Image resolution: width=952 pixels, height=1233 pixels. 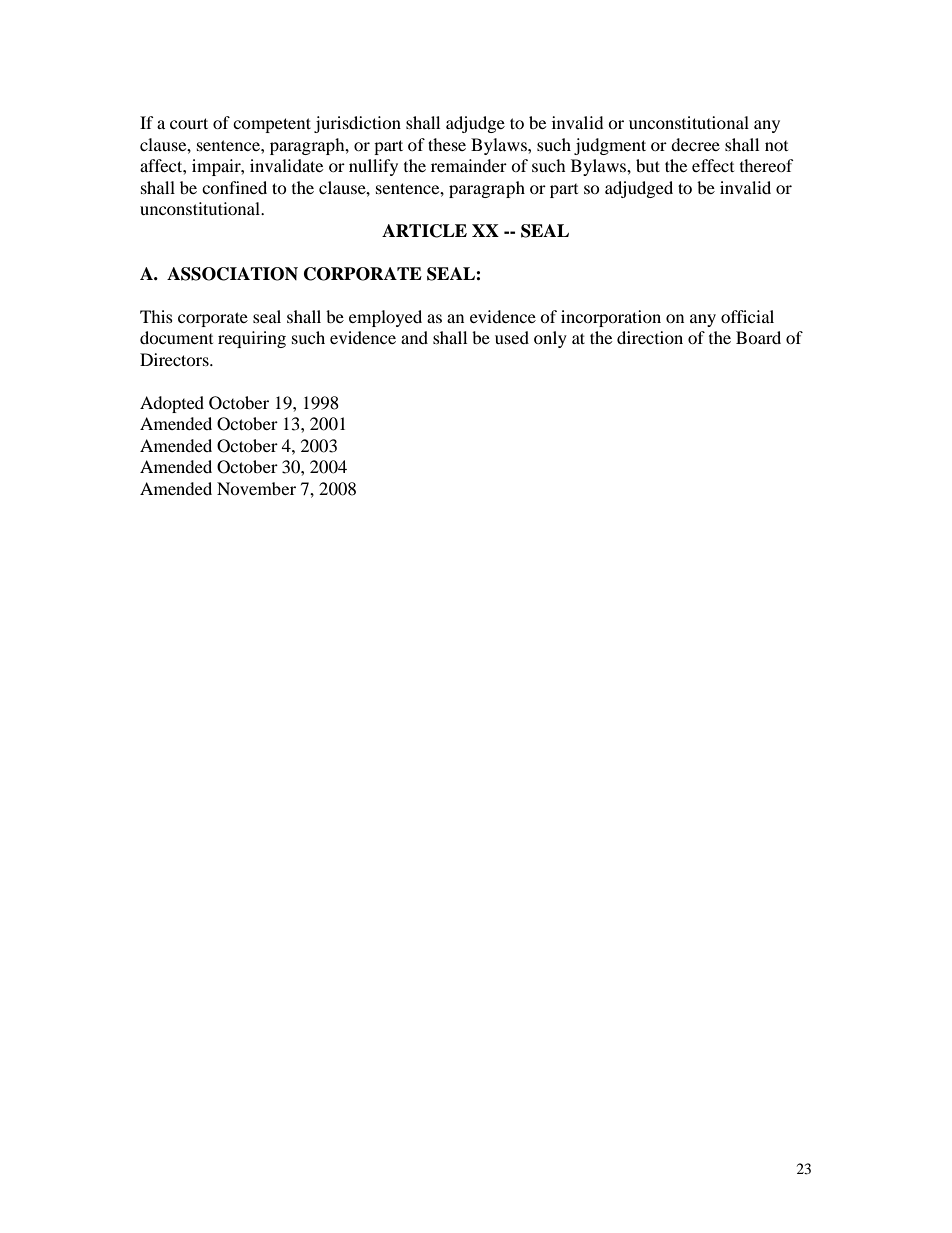 What do you see at coordinates (385, 318) in the screenshot?
I see `employed` at bounding box center [385, 318].
